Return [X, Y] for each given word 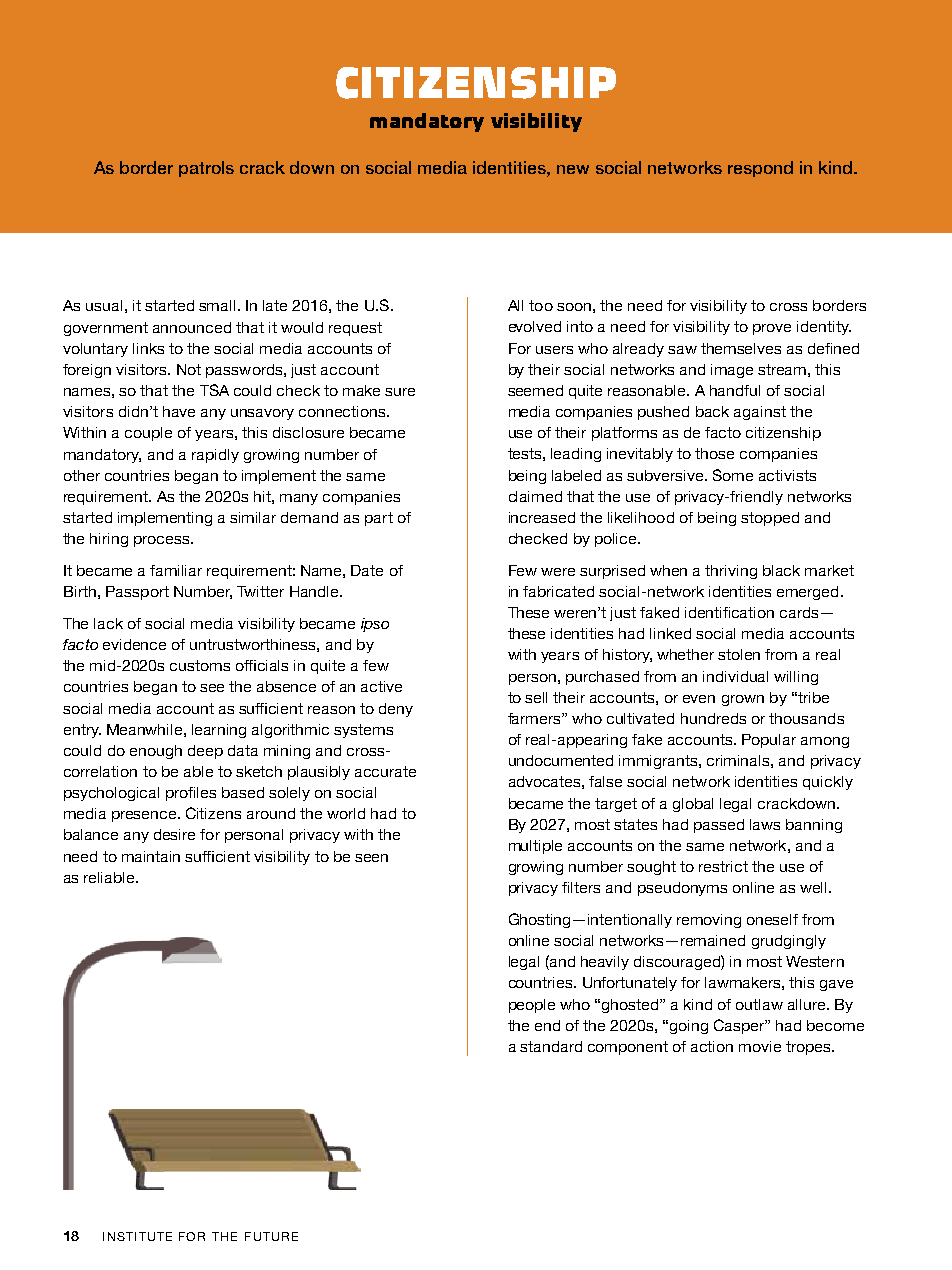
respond [760, 169]
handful [735, 390]
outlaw [759, 1004]
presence [145, 816]
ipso [375, 625]
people [532, 1006]
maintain [151, 856]
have [179, 411]
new [573, 169]
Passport [137, 593]
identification [729, 612]
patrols [206, 169]
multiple [535, 847]
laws [765, 824]
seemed [535, 390]
